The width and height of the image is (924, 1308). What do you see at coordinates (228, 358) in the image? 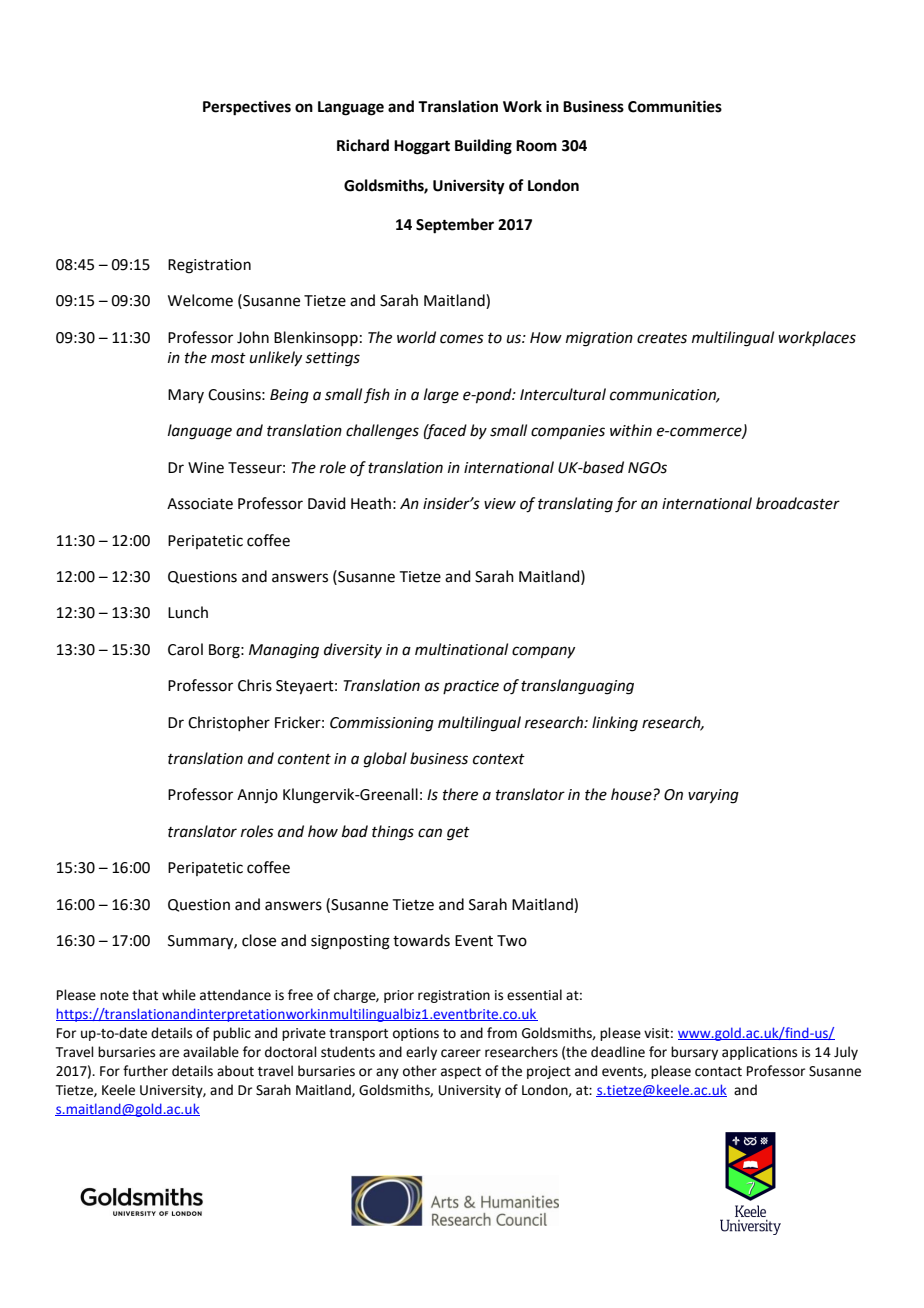
I see `most` at bounding box center [228, 358].
